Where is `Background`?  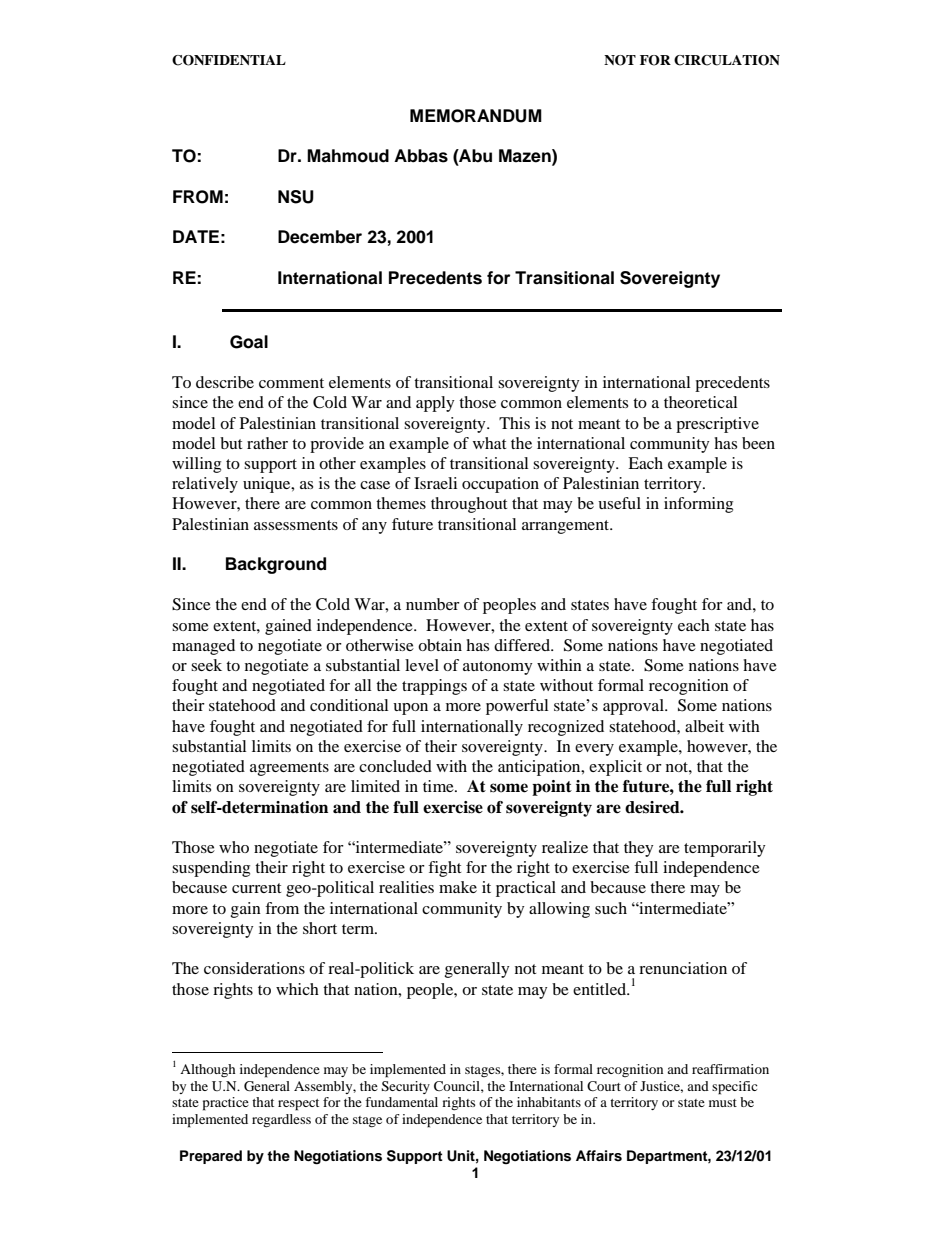
Background is located at coordinates (276, 565).
